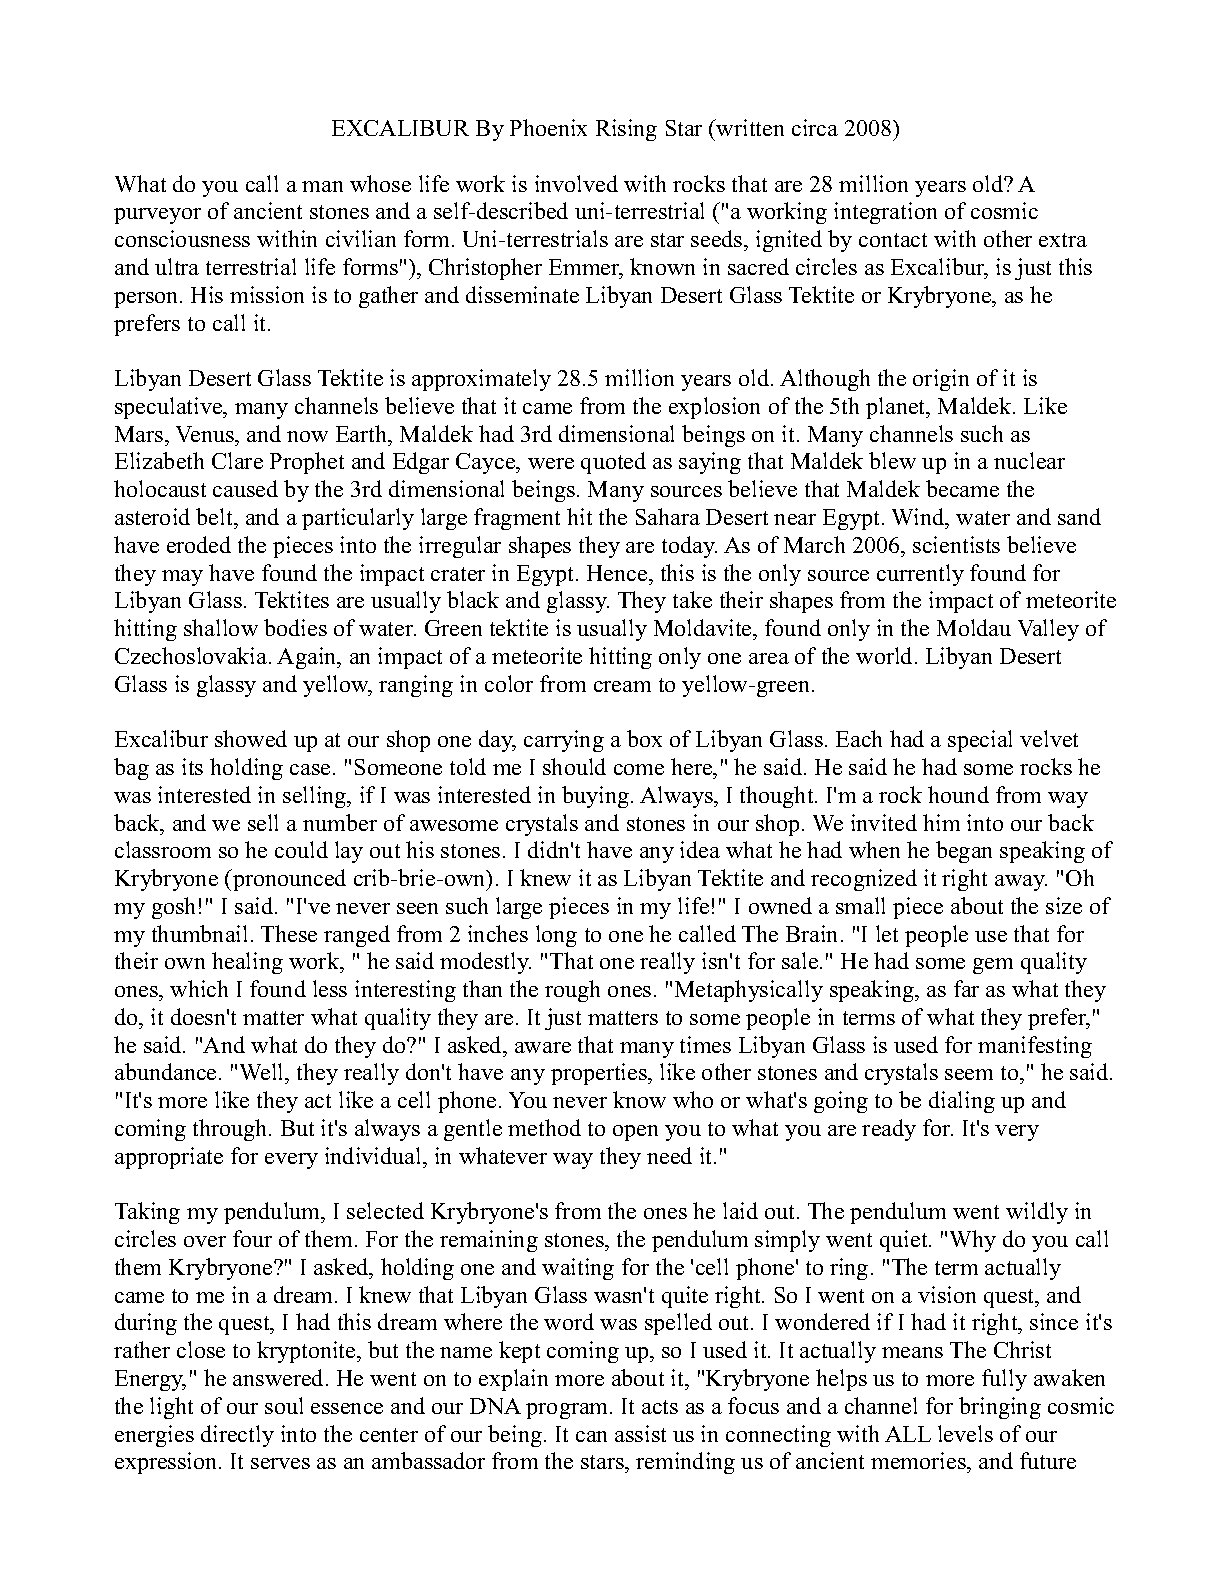 This document has width=1232, height=1594. What do you see at coordinates (576, 183) in the document?
I see `involved` at bounding box center [576, 183].
